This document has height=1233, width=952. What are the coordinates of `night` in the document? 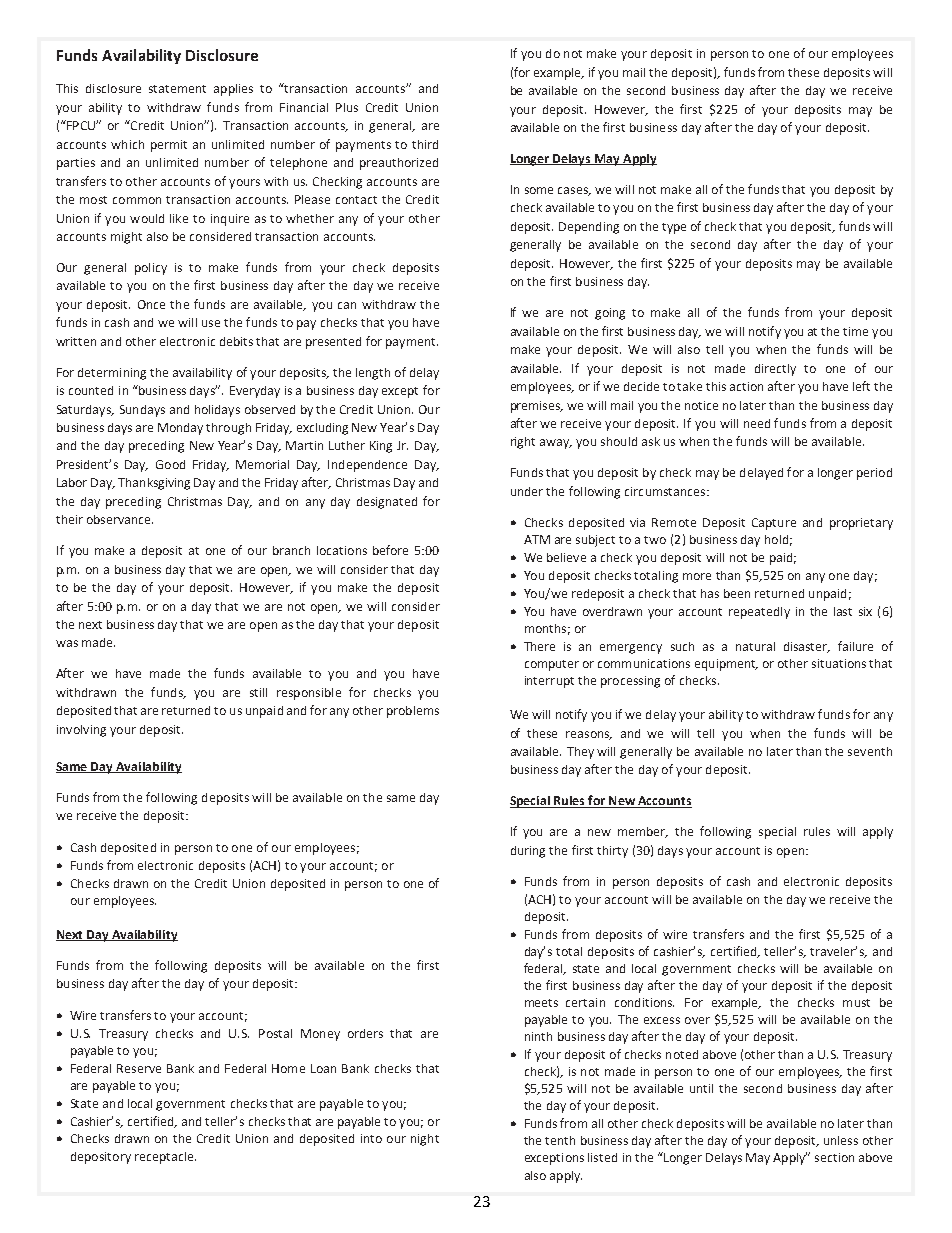 It's located at (425, 1140).
